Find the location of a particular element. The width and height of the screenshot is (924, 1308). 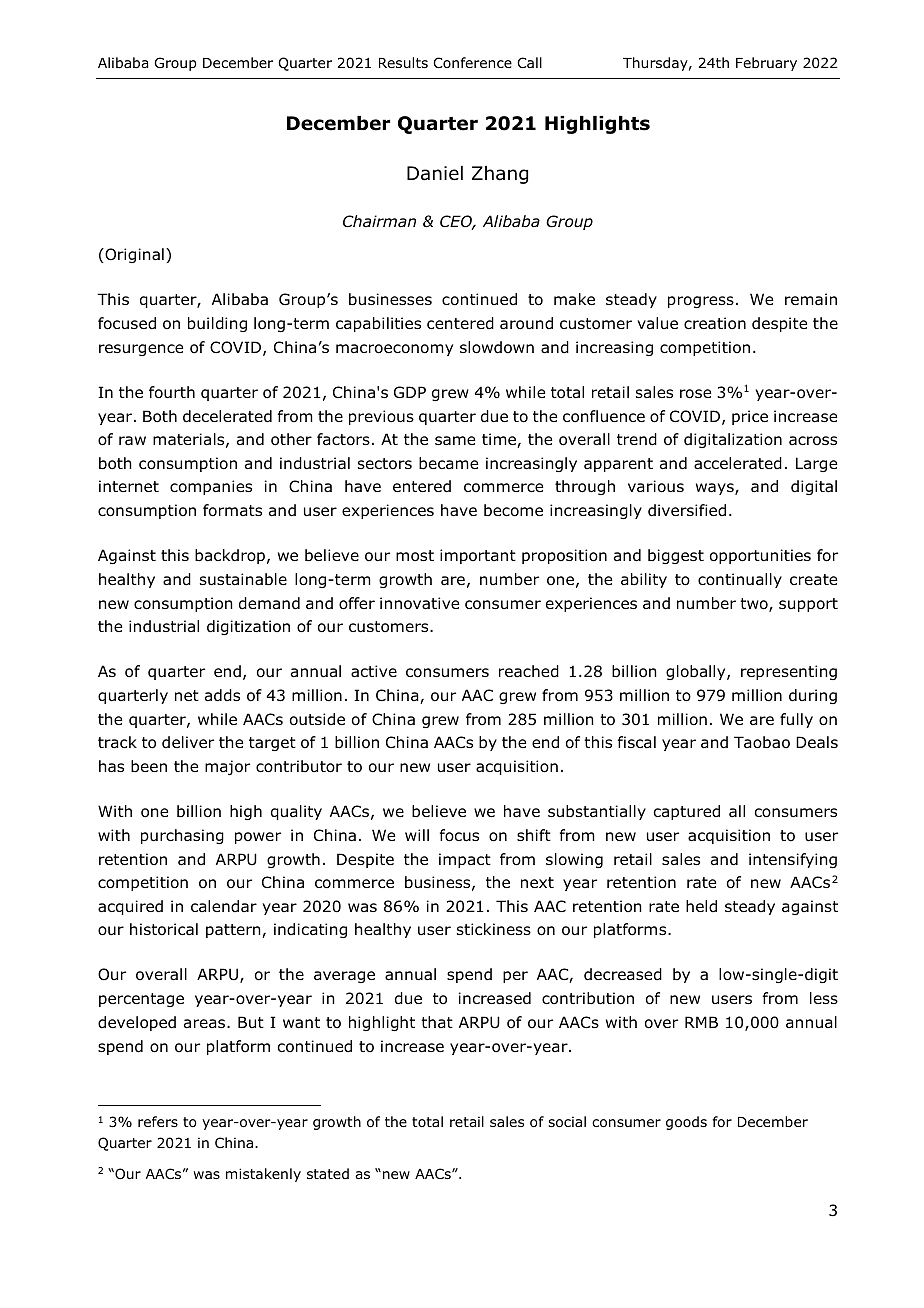

innovative is located at coordinates (419, 603).
